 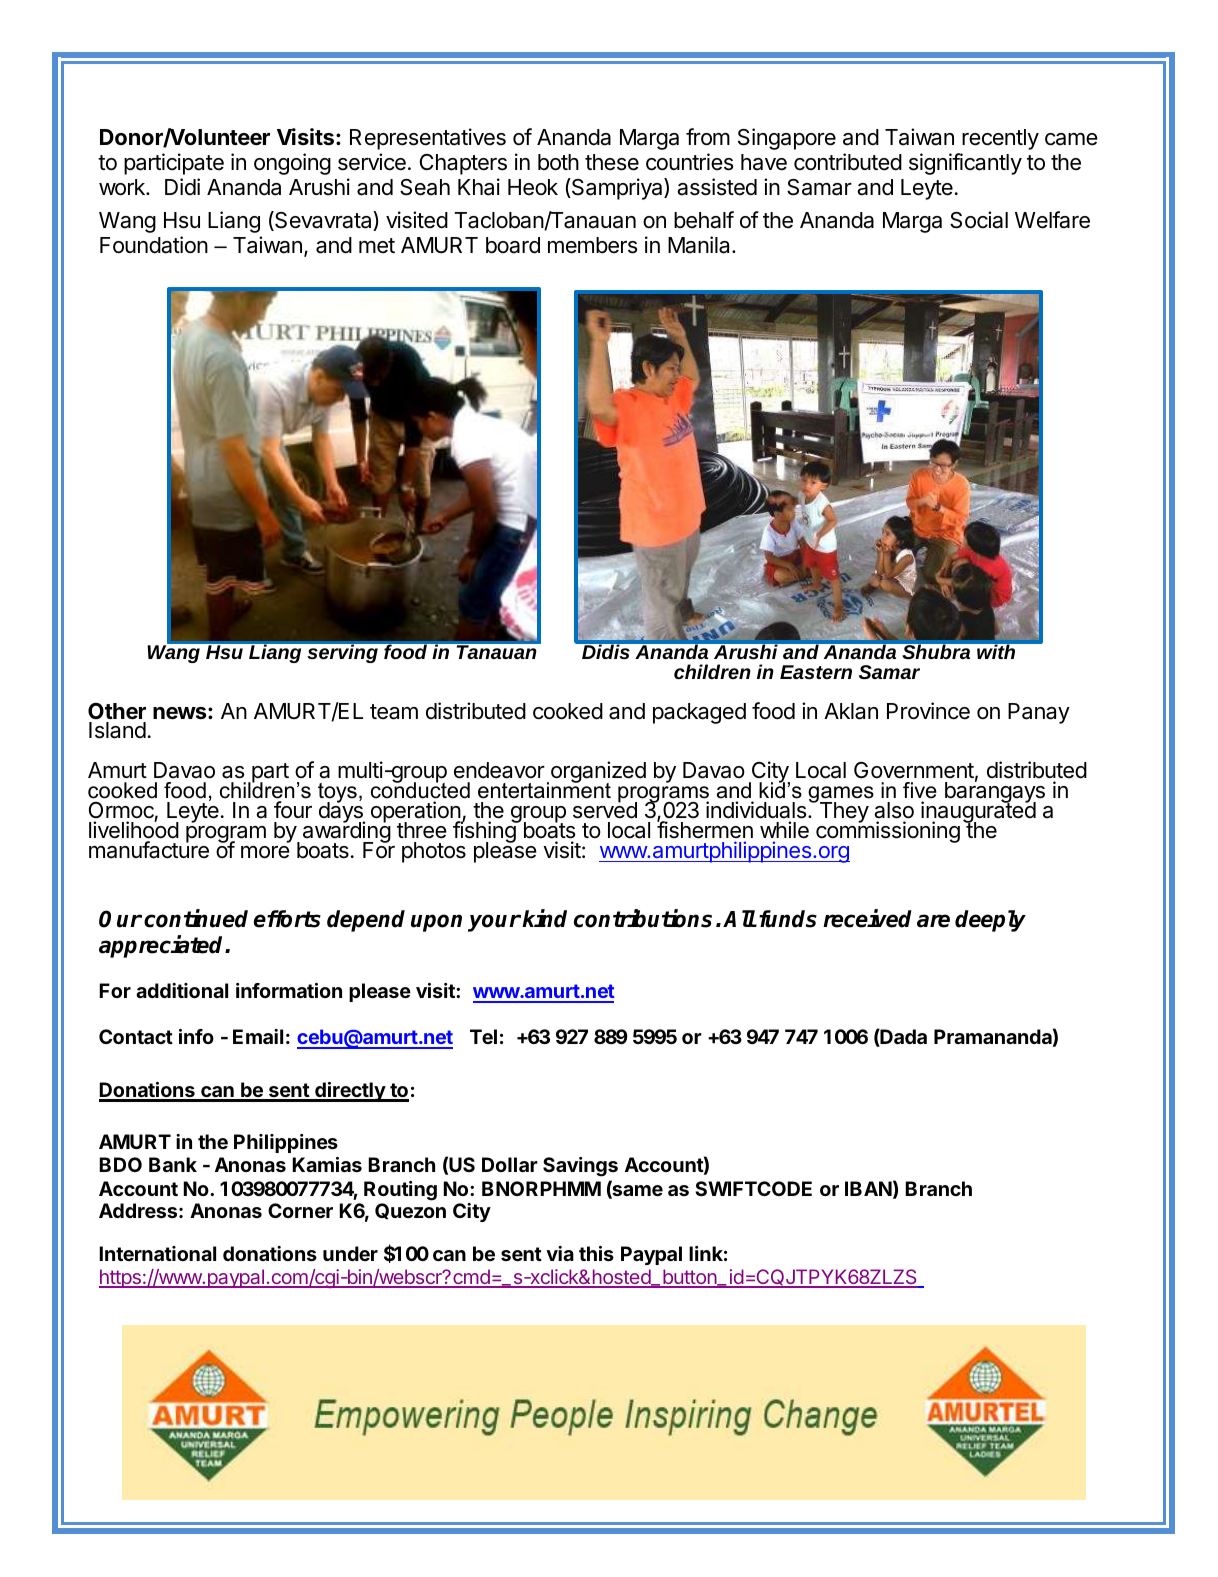 What do you see at coordinates (292, 164) in the screenshot?
I see `ongoing` at bounding box center [292, 164].
